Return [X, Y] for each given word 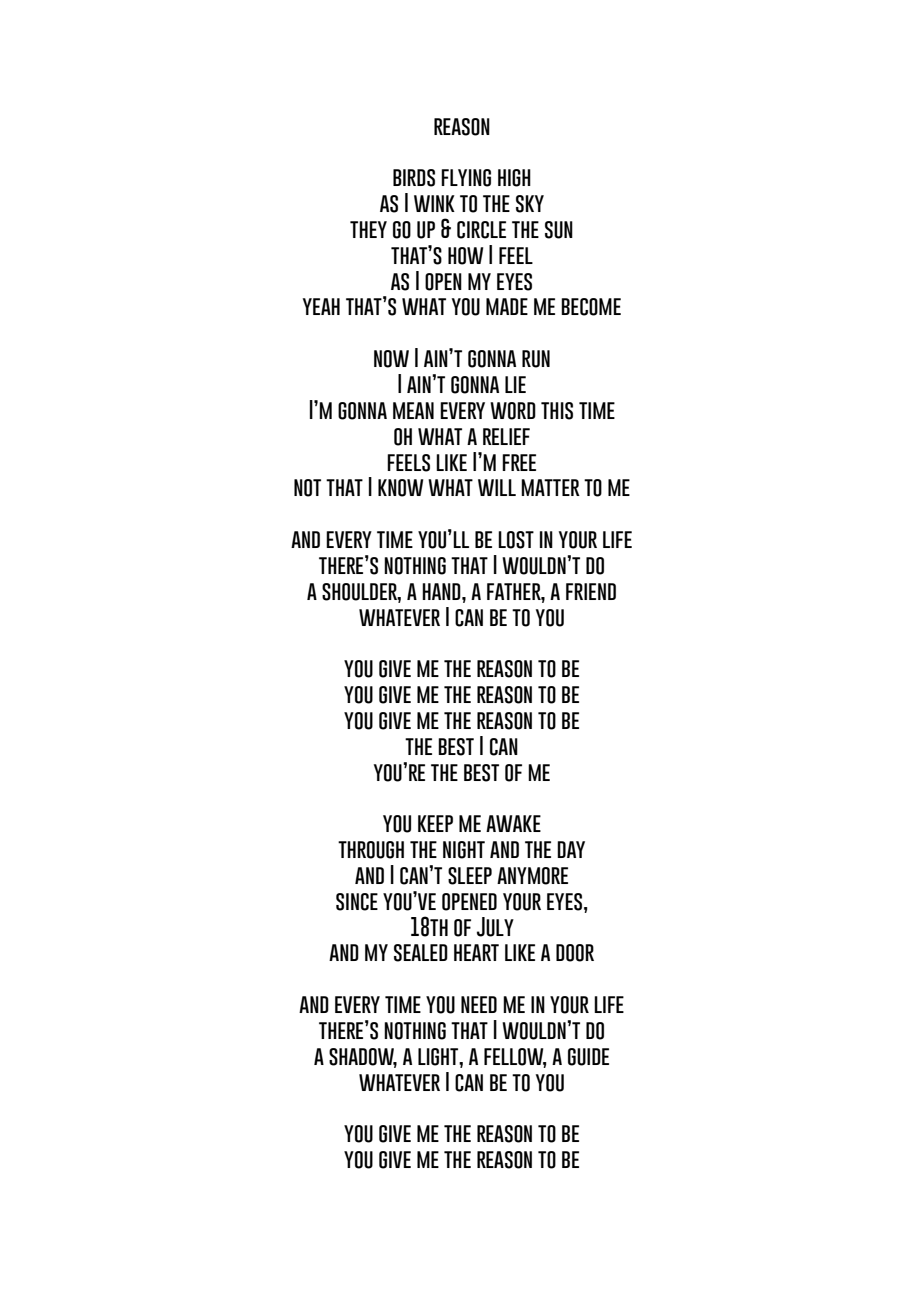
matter [550, 487]
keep [435, 823]
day [571, 849]
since [357, 902]
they [368, 229]
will [497, 487]
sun [559, 230]
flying [466, 178]
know [400, 488]
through [371, 850]
